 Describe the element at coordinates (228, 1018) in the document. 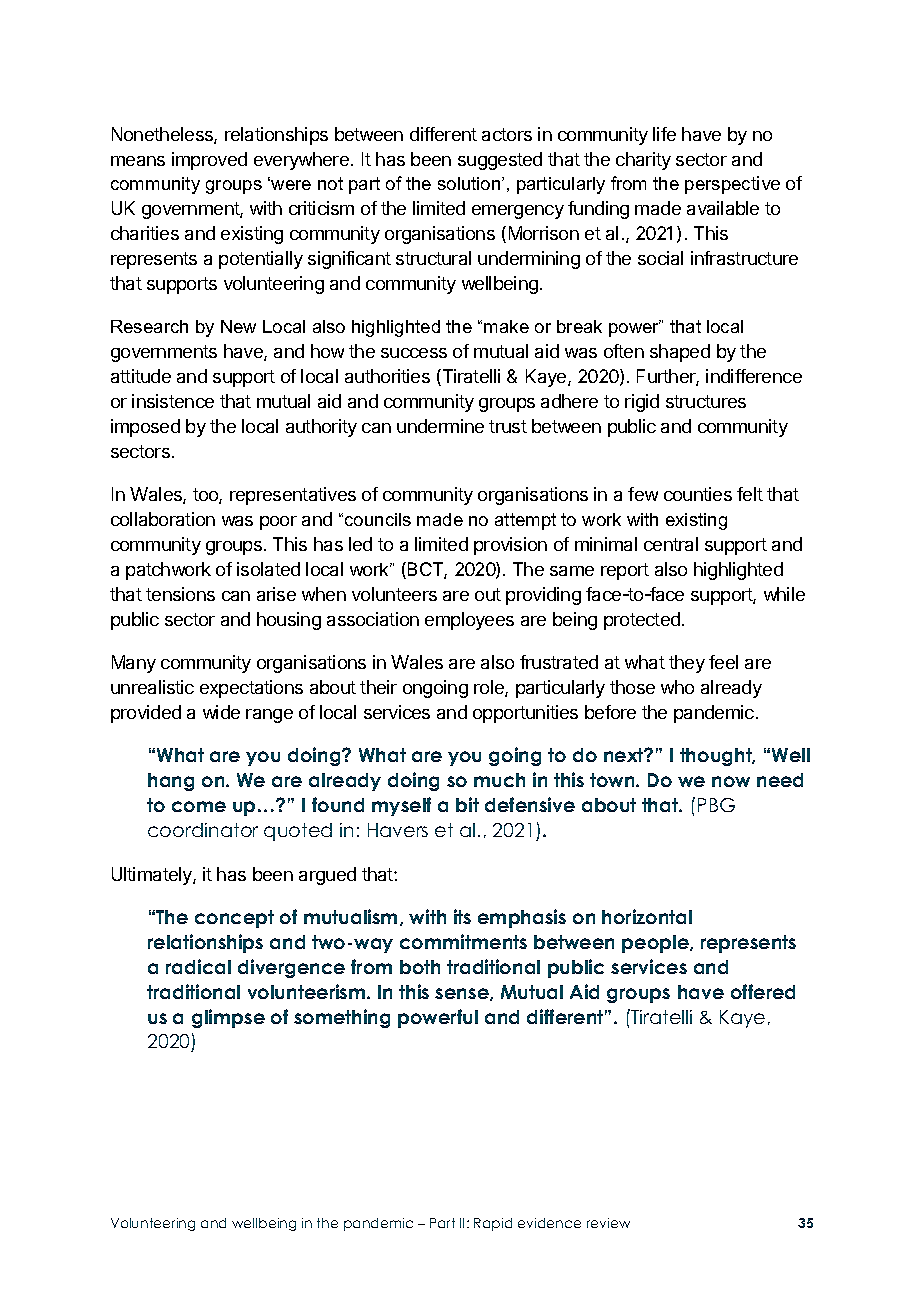

I see `glimpse` at that location.
